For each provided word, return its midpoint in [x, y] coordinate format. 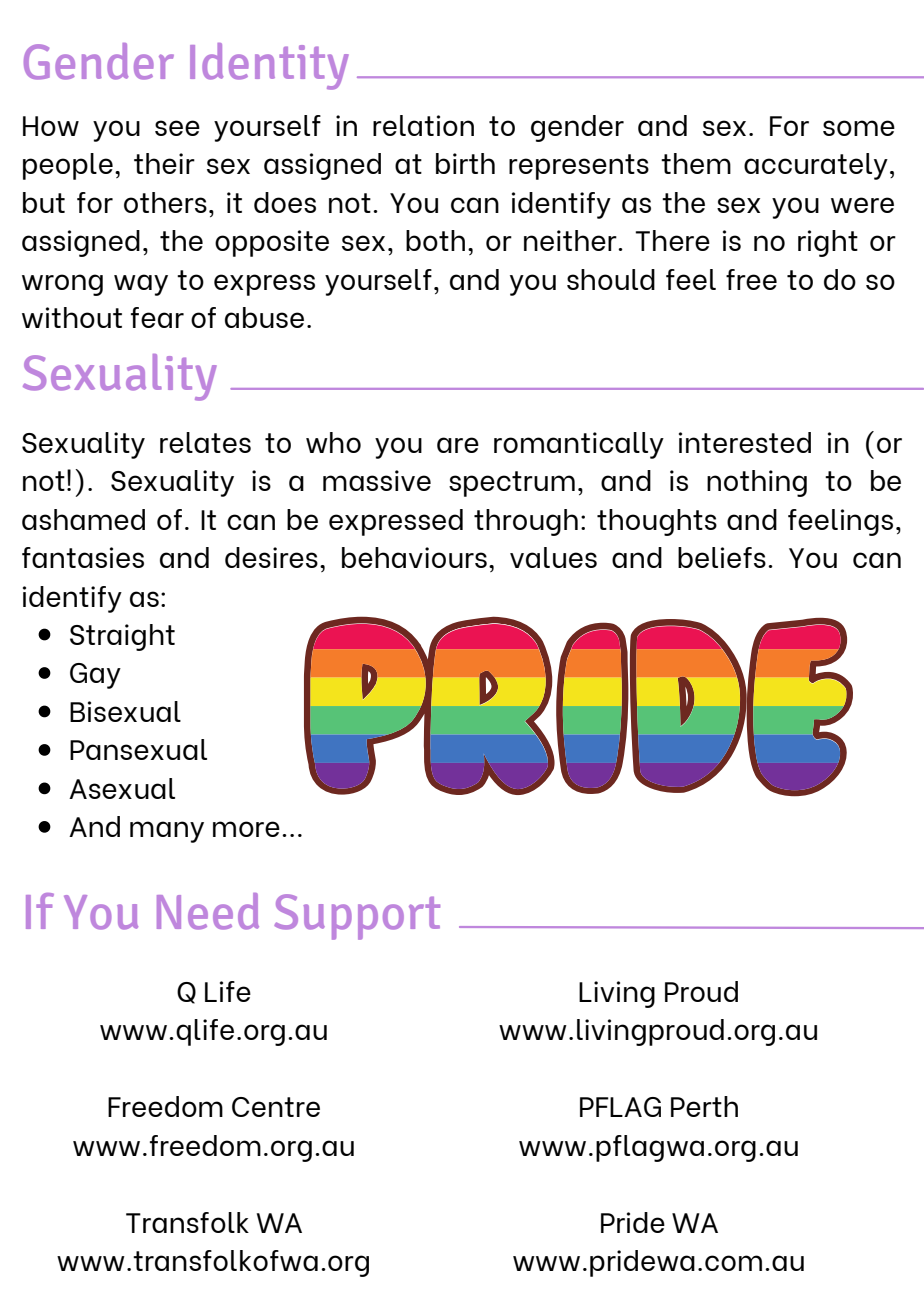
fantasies [83, 557]
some [859, 128]
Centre [276, 1107]
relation [423, 125]
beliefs [722, 557]
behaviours [414, 557]
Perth [704, 1106]
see [177, 128]
